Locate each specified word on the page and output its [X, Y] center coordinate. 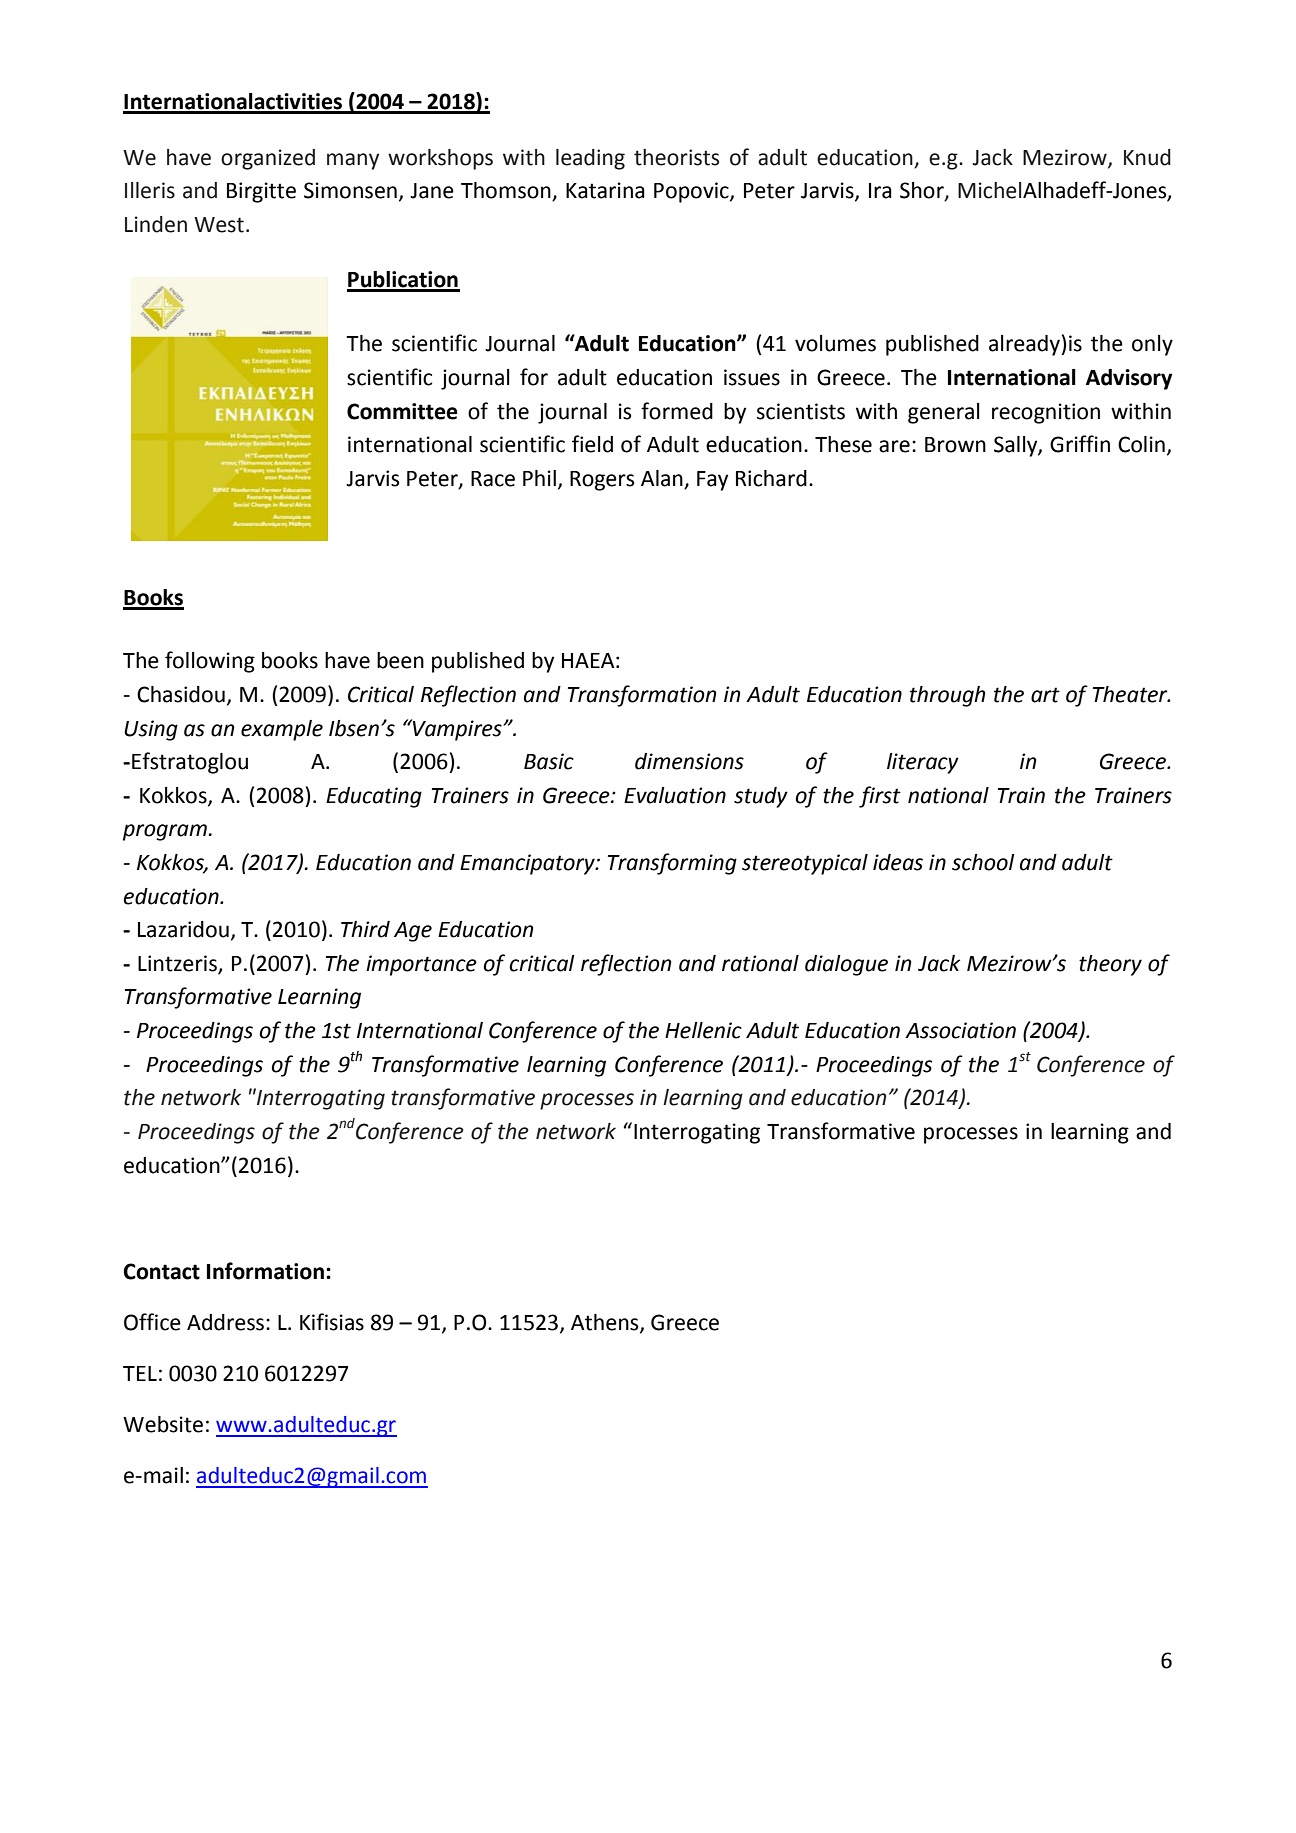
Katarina [605, 190]
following [210, 662]
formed [677, 411]
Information [265, 1271]
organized [268, 159]
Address [225, 1322]
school [983, 862]
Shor [923, 191]
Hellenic [703, 1030]
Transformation [642, 696]
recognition [1046, 413]
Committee [402, 411]
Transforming [672, 864]
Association [960, 1030]
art [1045, 695]
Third [365, 929]
